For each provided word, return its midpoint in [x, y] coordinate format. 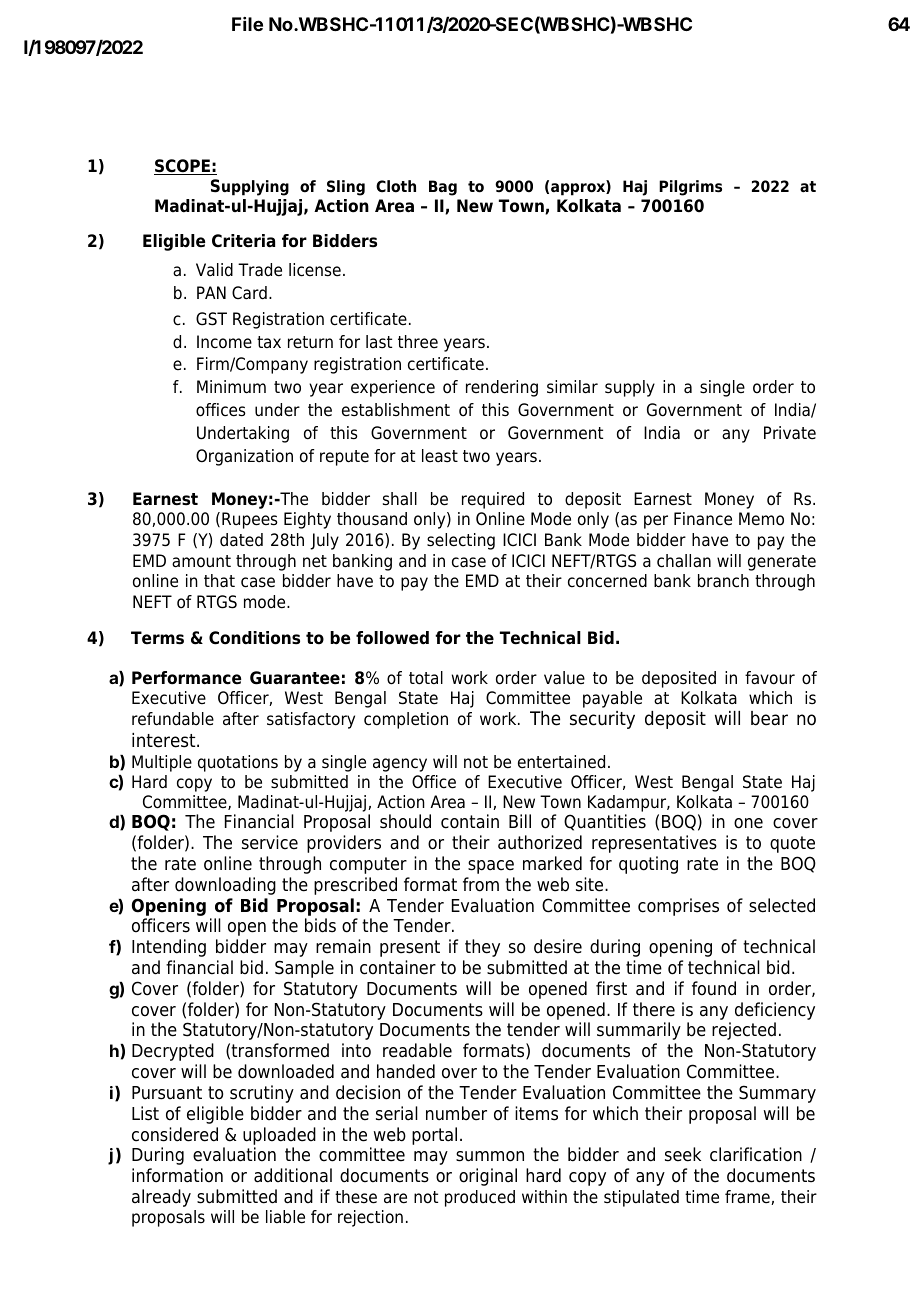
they [482, 948]
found [714, 988]
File [247, 24]
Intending [169, 948]
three [418, 342]
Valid [214, 270]
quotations [238, 763]
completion [406, 720]
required [493, 500]
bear [769, 718]
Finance [703, 519]
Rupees [250, 520]
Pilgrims [690, 188]
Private [790, 433]
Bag [443, 188]
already [161, 1198]
